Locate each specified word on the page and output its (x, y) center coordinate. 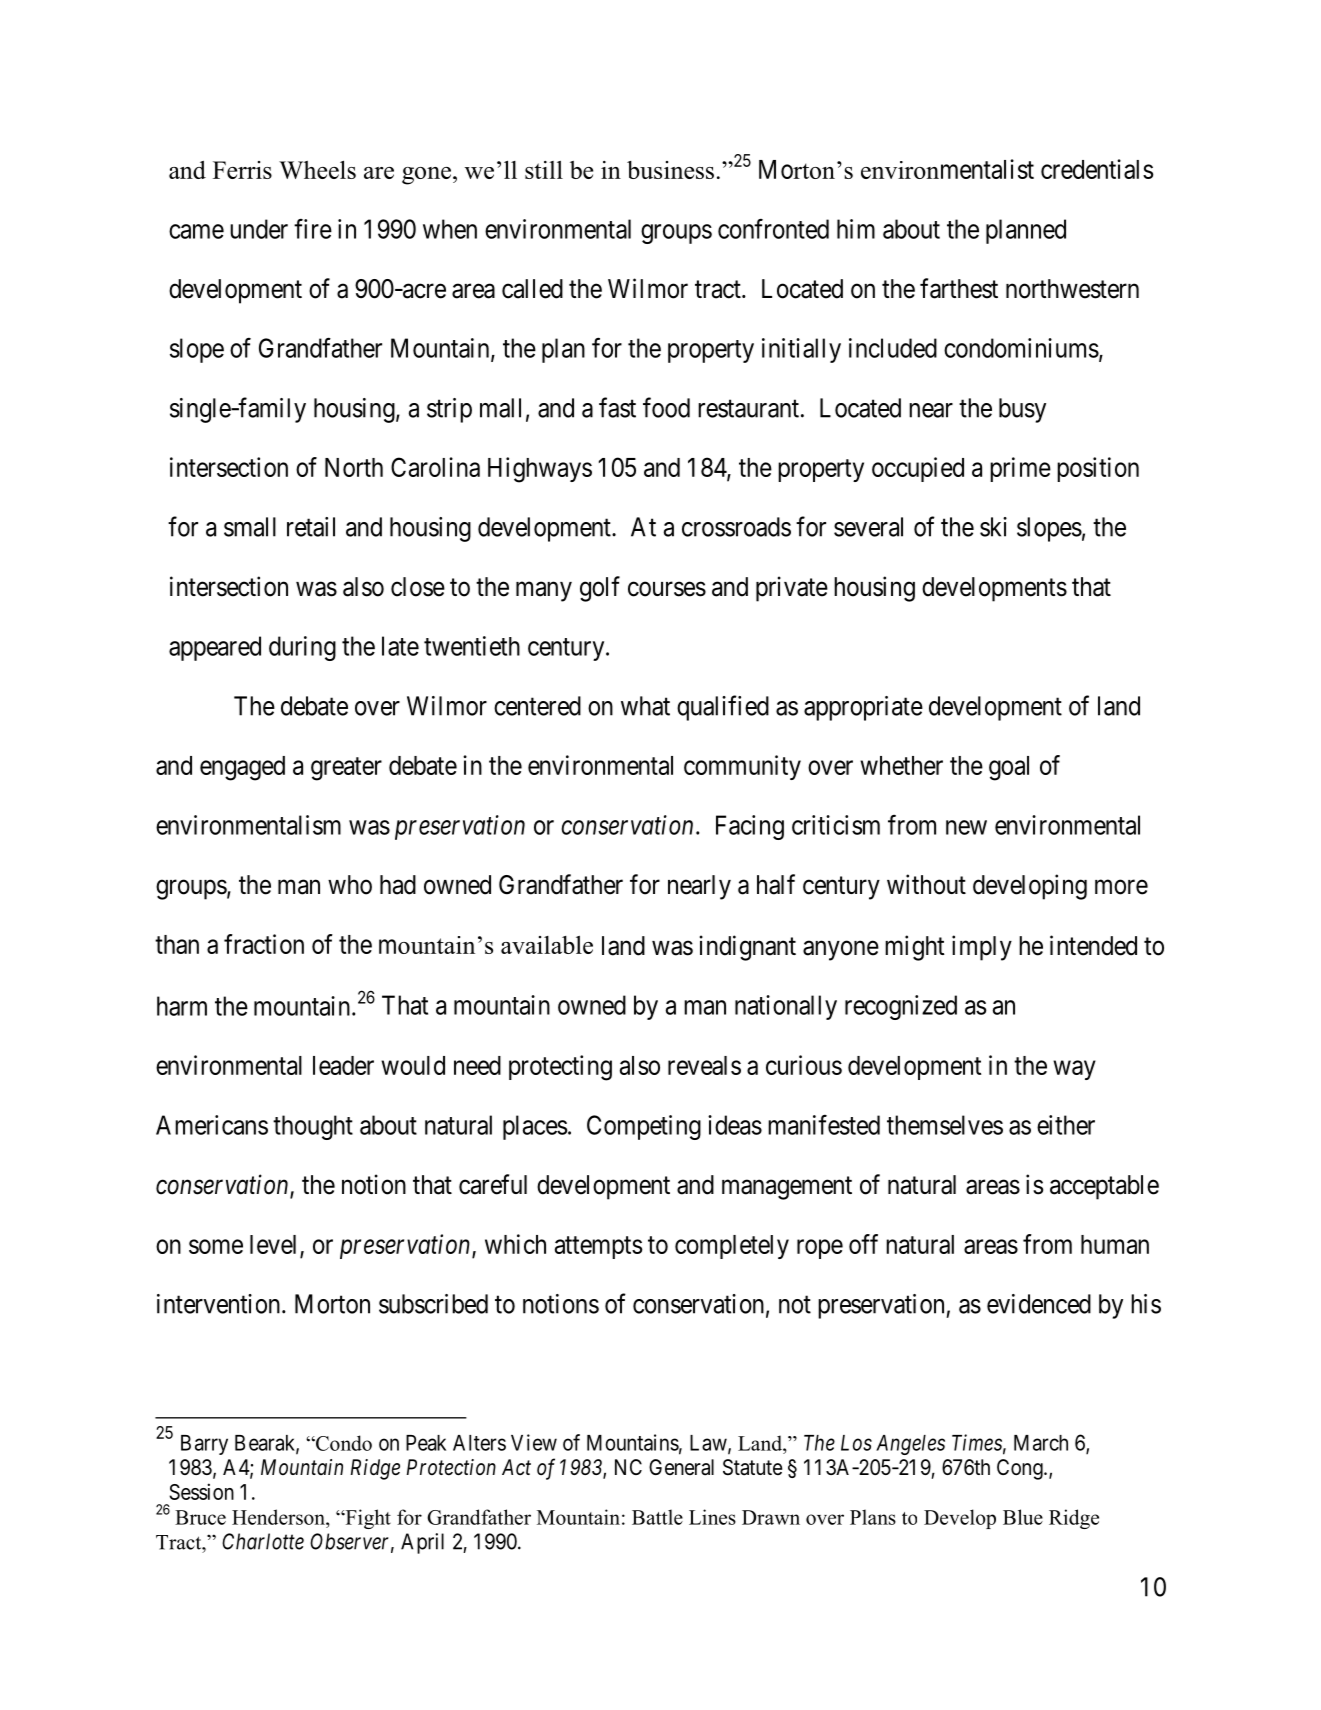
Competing (644, 1127)
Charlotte (263, 1541)
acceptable (1104, 1187)
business (670, 170)
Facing (750, 827)
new (966, 827)
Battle (657, 1517)
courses (667, 589)
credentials (1097, 169)
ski (993, 527)
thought (313, 1127)
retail (311, 527)
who (350, 885)
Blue (1023, 1517)
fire (313, 229)
